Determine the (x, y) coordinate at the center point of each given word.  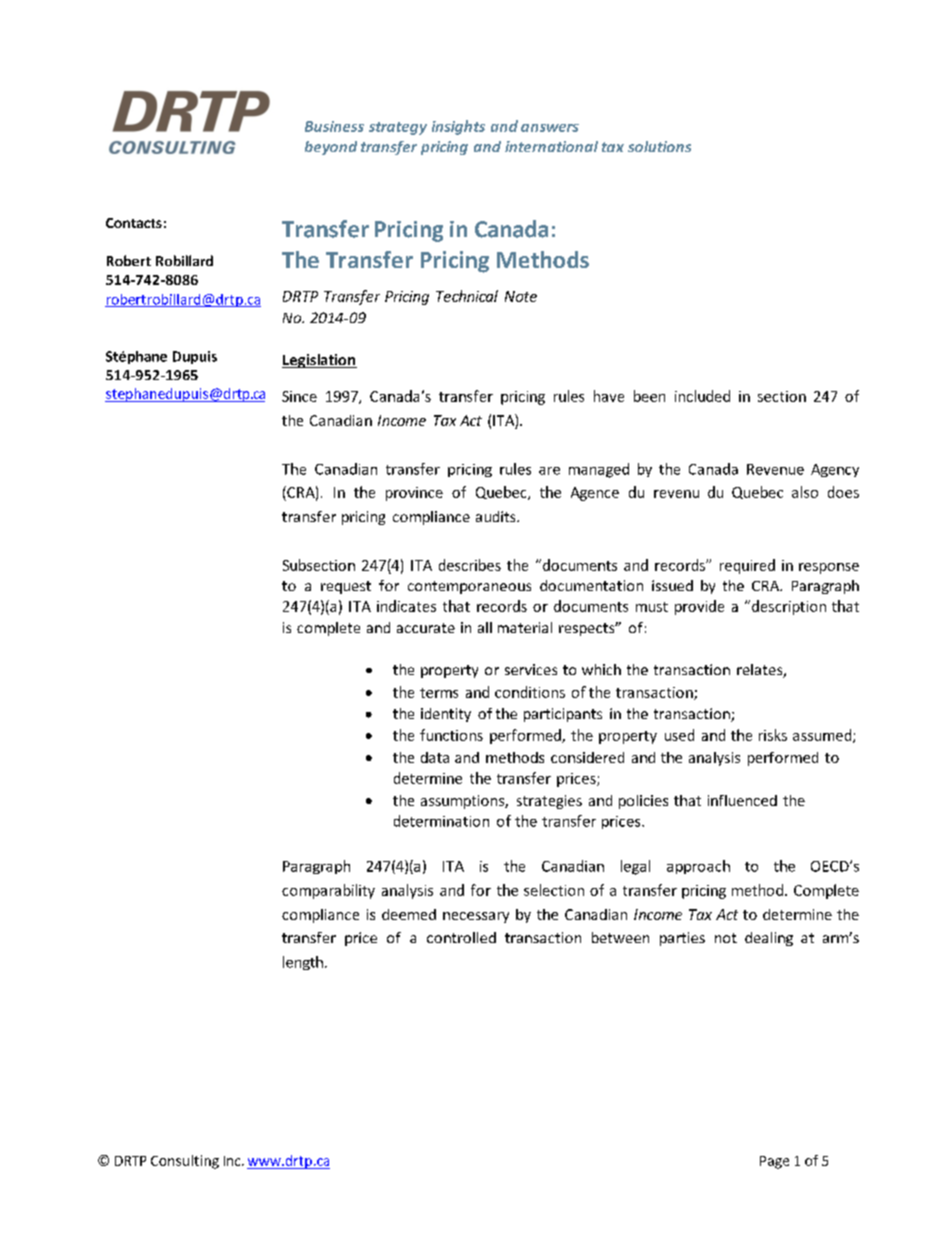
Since (299, 396)
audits (497, 516)
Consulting (185, 1162)
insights (458, 127)
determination (441, 821)
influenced (742, 800)
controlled (461, 937)
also (805, 492)
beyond (331, 148)
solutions (659, 146)
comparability (328, 891)
